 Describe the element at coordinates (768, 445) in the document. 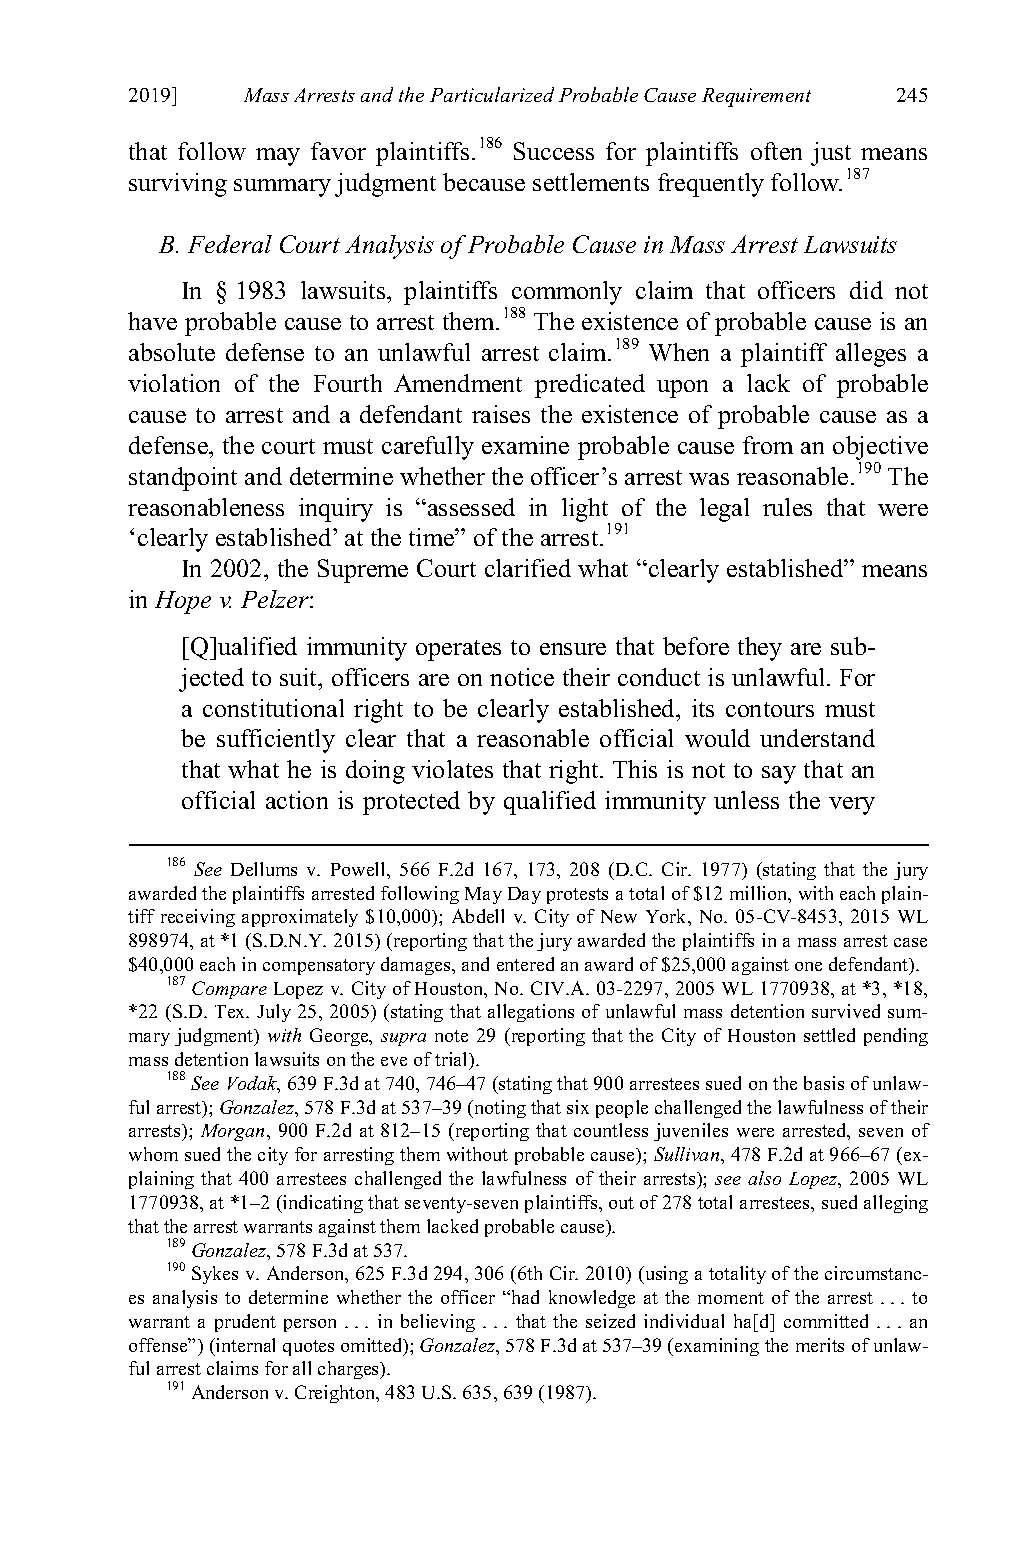

I see `from` at that location.
